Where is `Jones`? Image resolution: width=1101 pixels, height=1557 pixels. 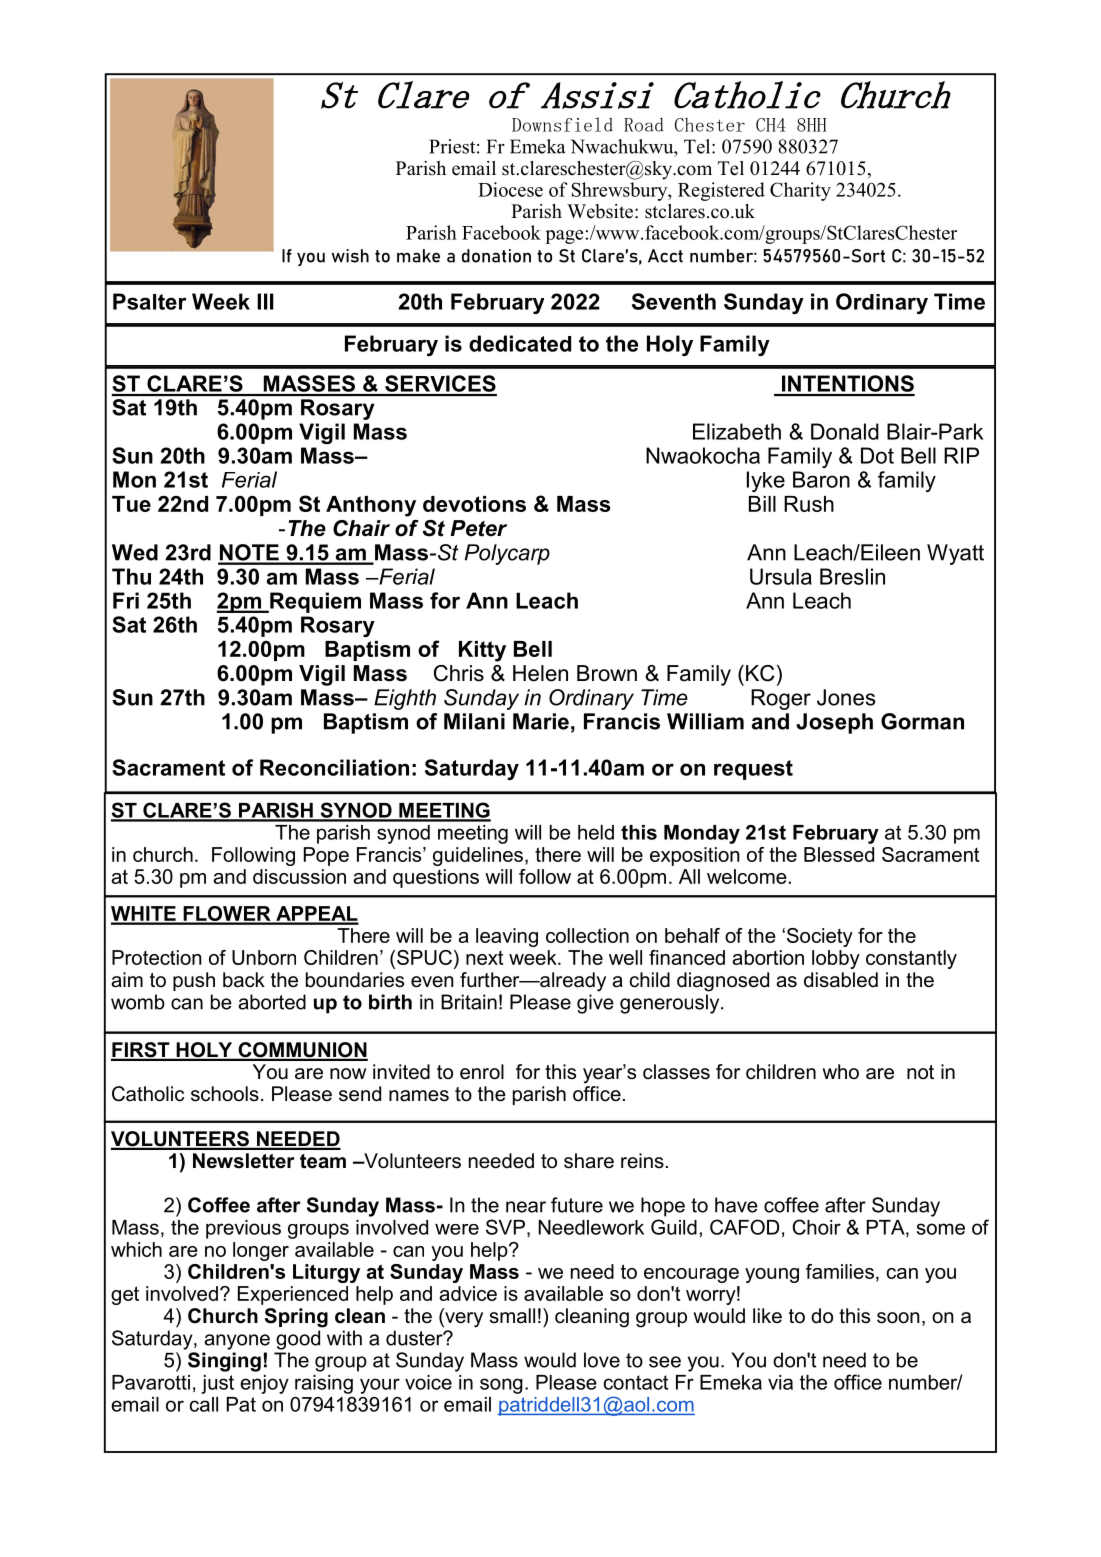
Jones is located at coordinates (846, 697).
